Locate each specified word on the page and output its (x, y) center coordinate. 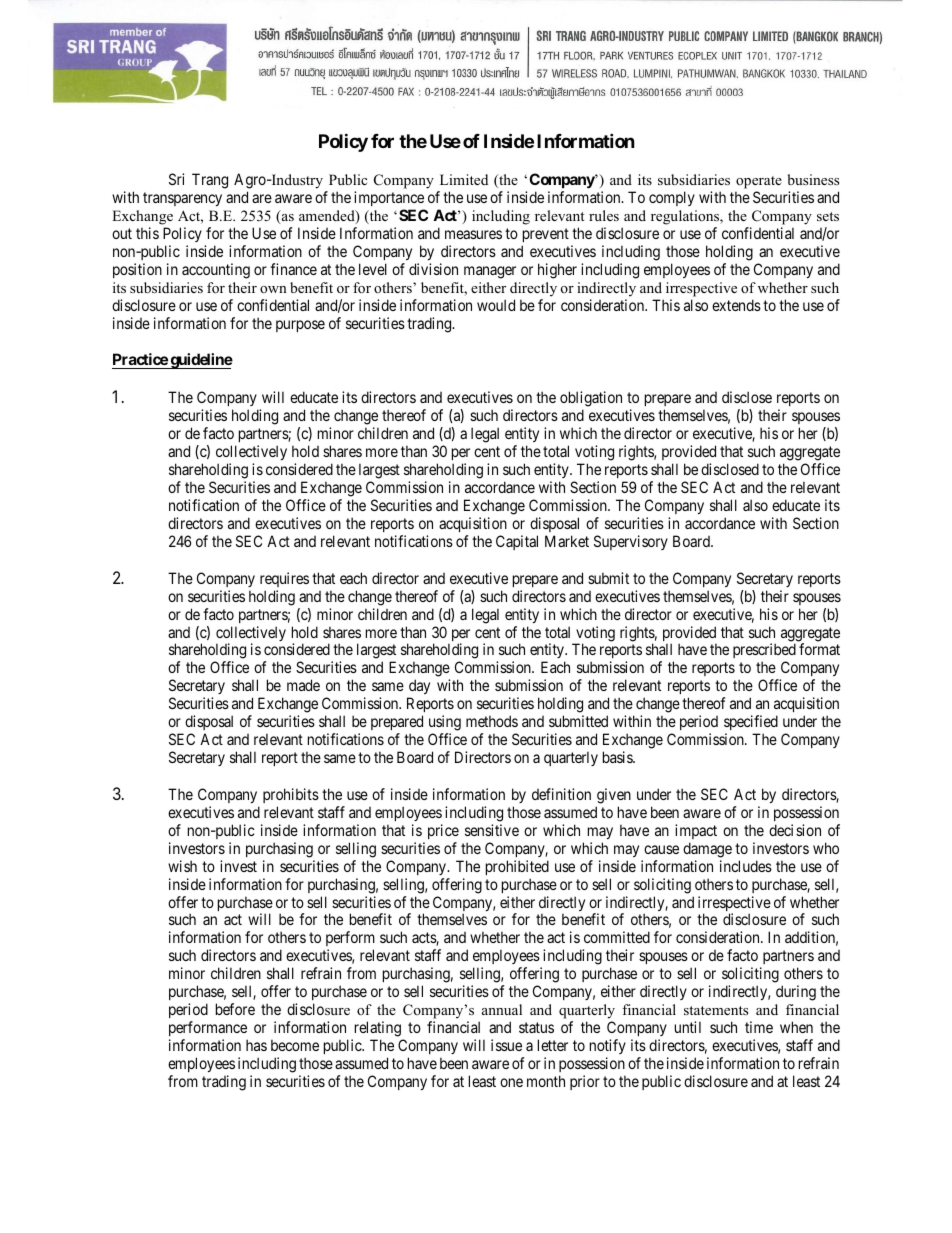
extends (736, 305)
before (235, 1009)
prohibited (517, 867)
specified (751, 722)
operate (758, 184)
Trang (210, 181)
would (496, 305)
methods (492, 721)
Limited (464, 179)
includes (746, 866)
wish (182, 866)
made (303, 685)
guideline (200, 361)
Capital (517, 542)
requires (284, 579)
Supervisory (631, 542)
